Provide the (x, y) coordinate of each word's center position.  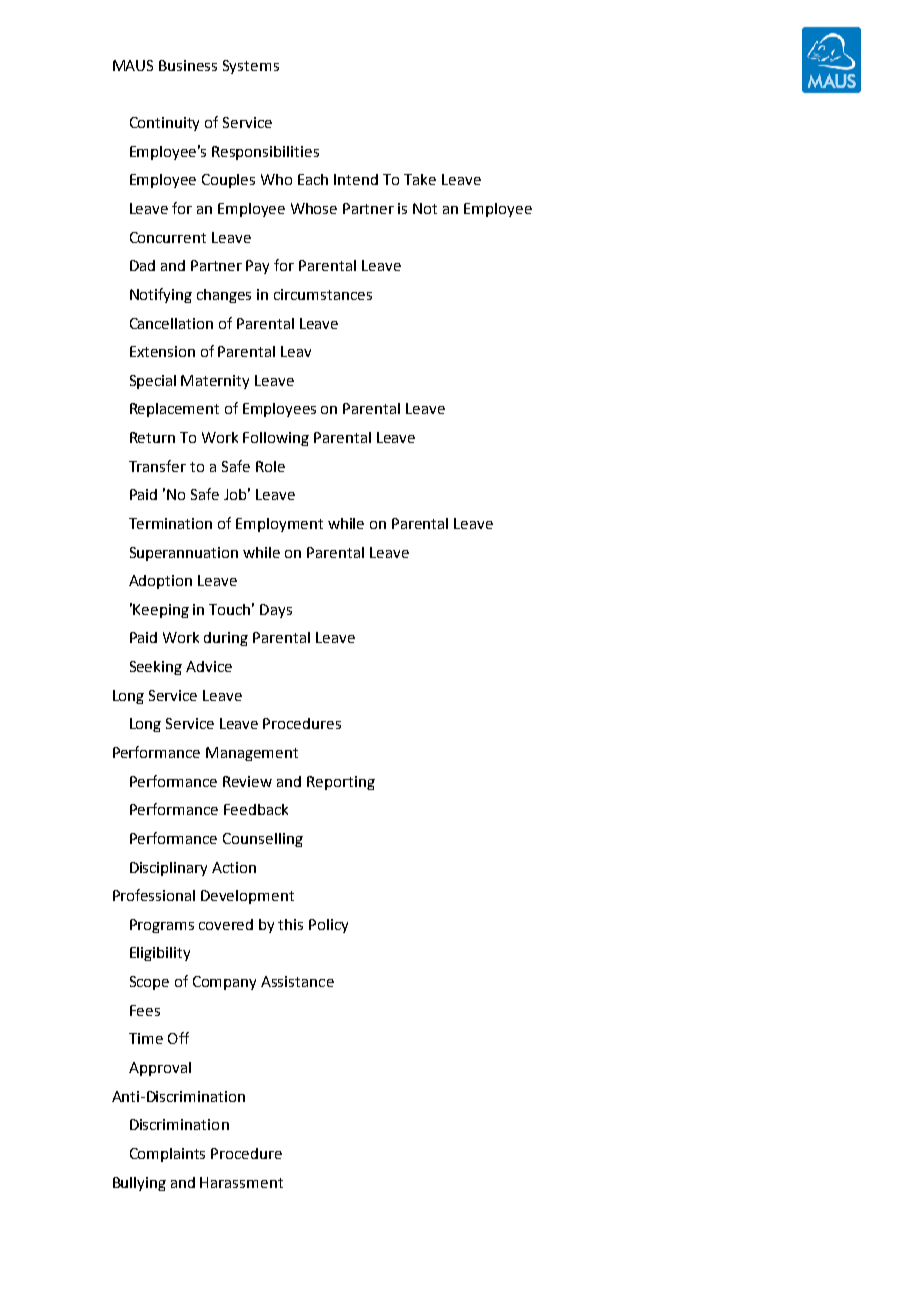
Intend (356, 179)
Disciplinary (168, 869)
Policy (328, 926)
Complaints (167, 1155)
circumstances (323, 294)
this (290, 924)
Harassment (241, 1182)
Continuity (164, 124)
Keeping (161, 611)
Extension (162, 351)
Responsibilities (265, 153)
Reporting (341, 783)
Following (276, 439)
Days (276, 611)
